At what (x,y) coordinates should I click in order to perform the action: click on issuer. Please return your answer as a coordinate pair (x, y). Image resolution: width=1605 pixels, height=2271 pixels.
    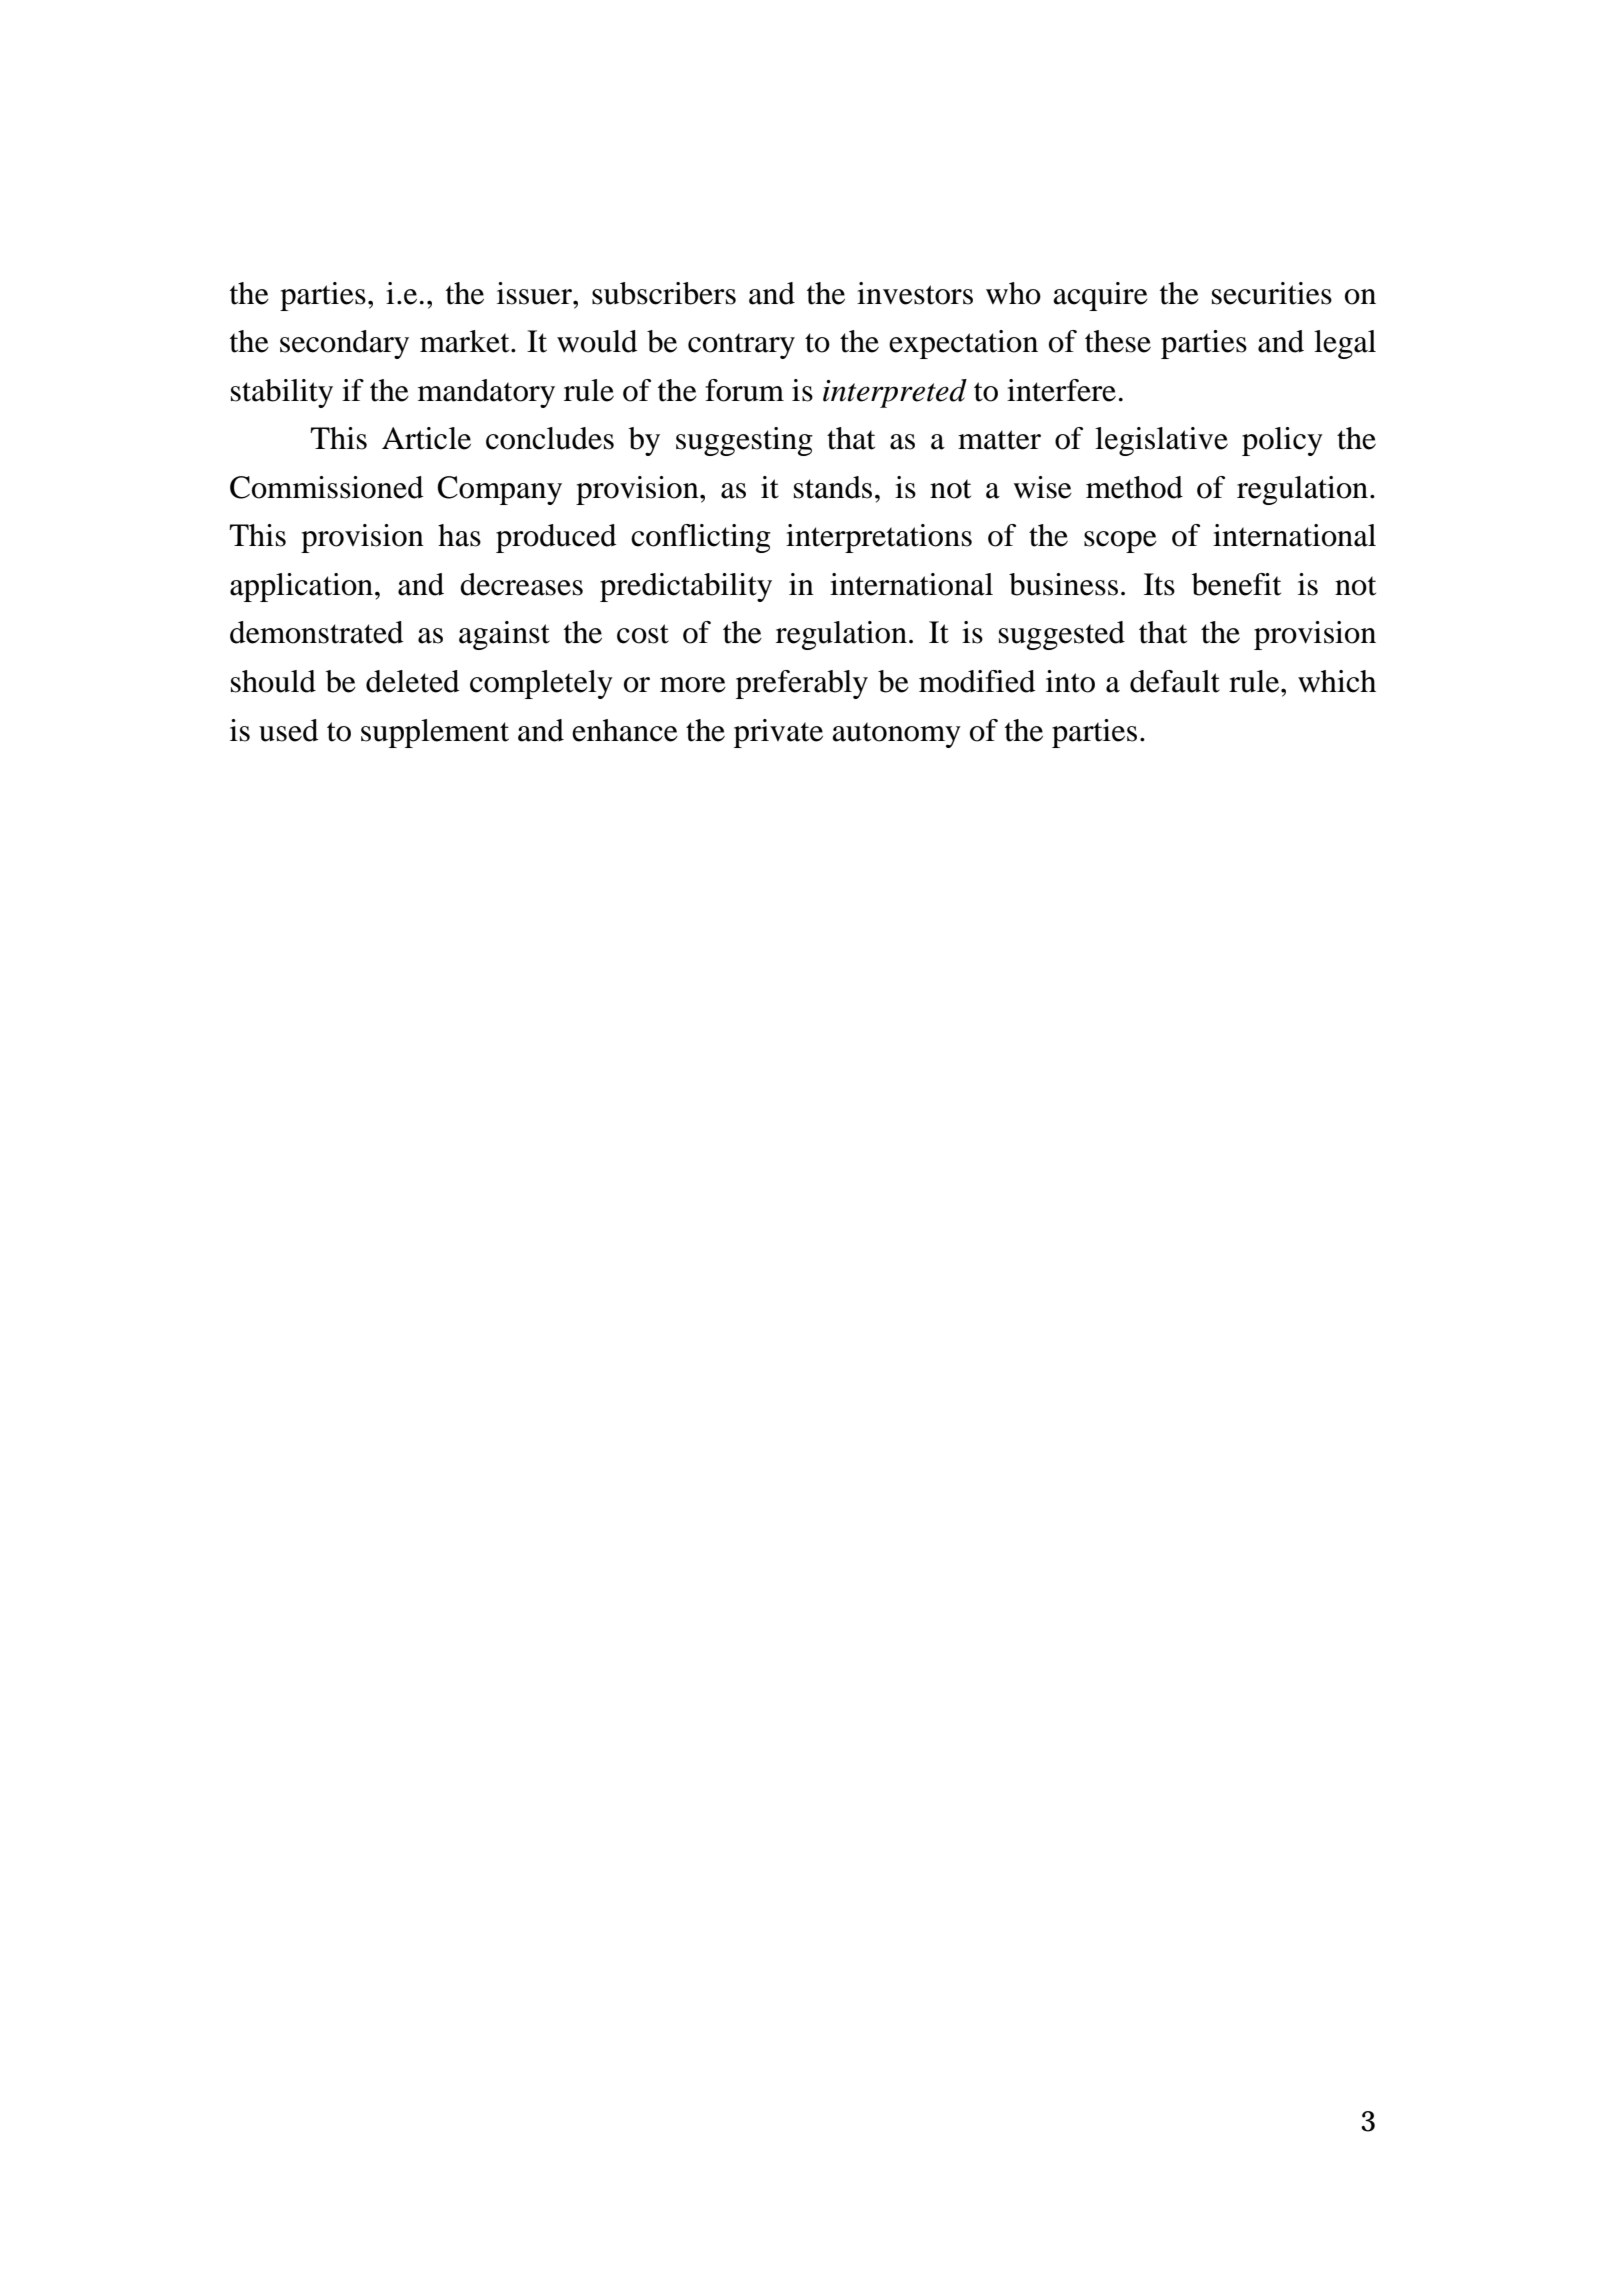
    Looking at the image, I should click on (535, 293).
